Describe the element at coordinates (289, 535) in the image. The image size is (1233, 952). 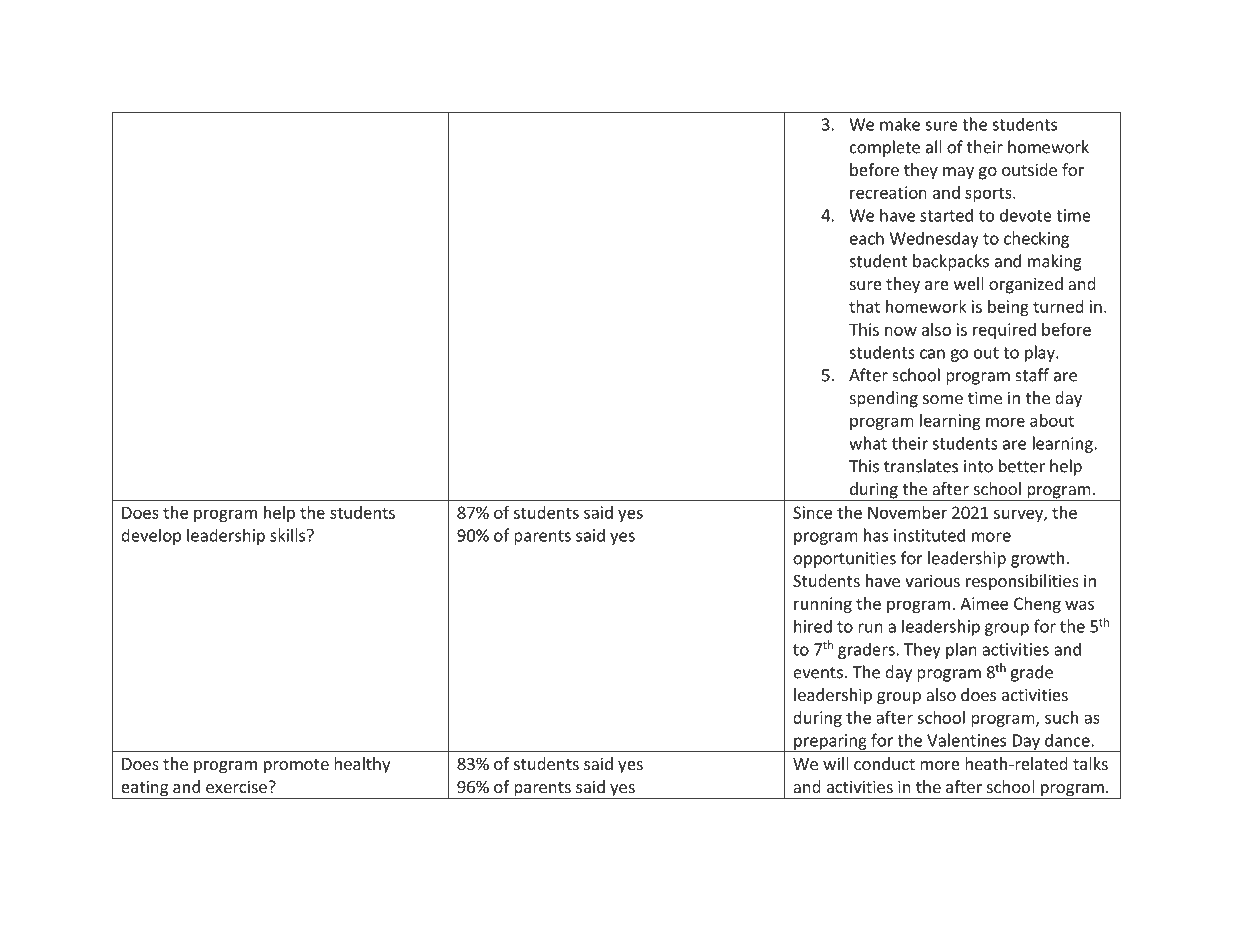
I see `skills` at that location.
